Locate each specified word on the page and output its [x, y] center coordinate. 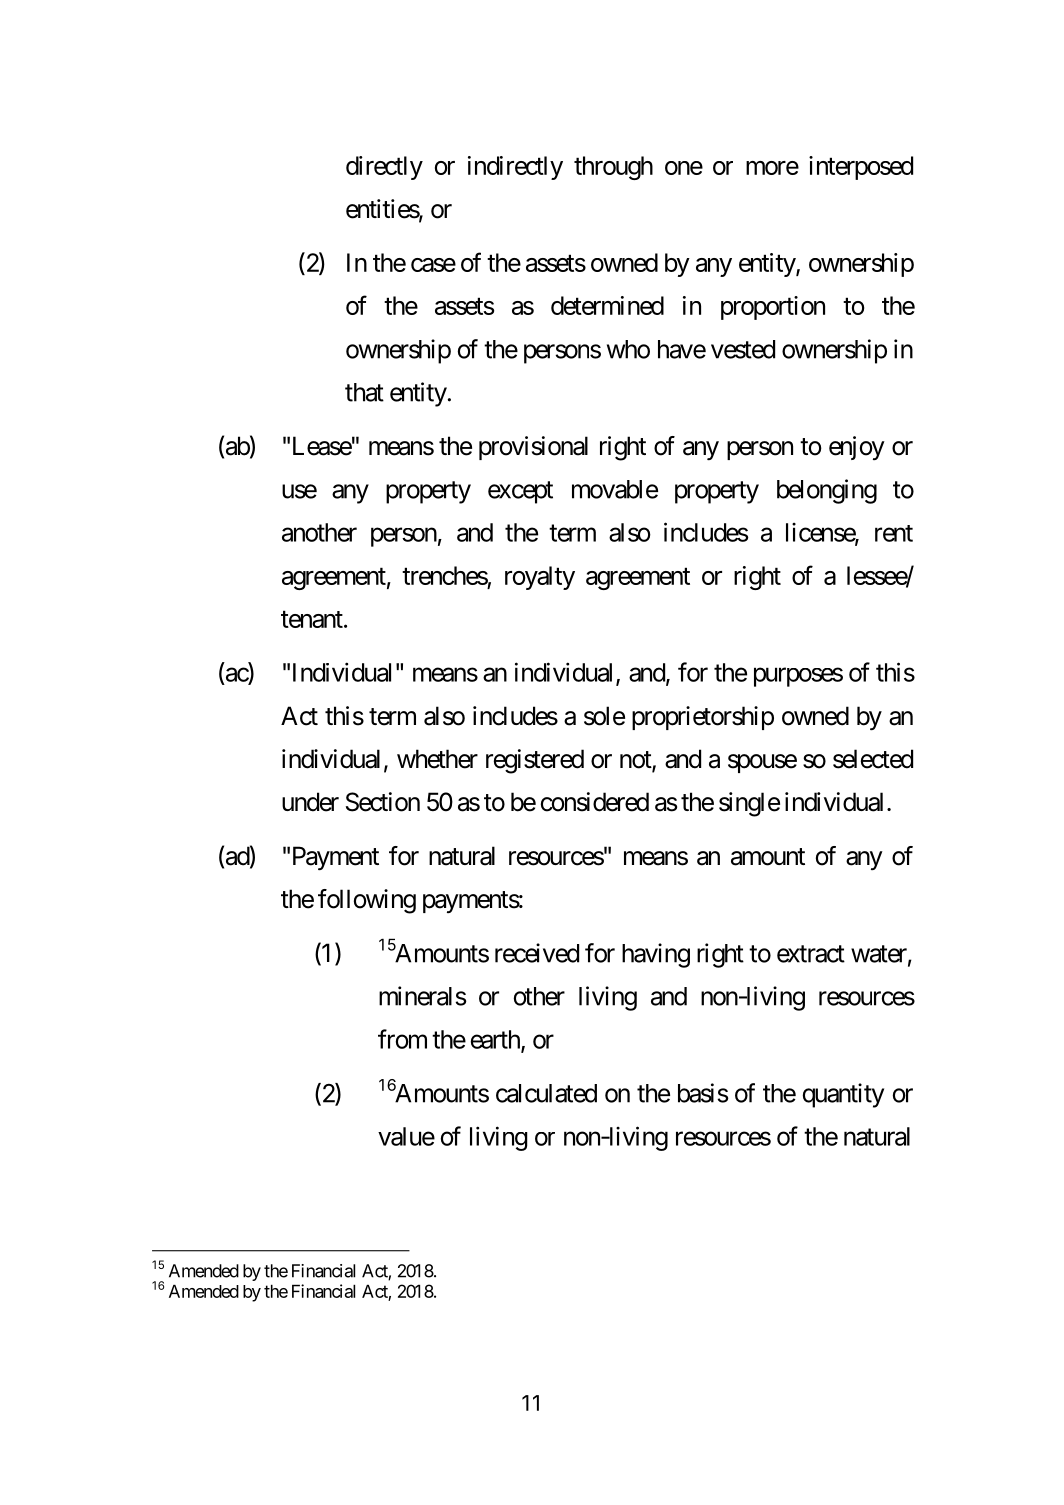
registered [535, 761]
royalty [540, 578]
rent [894, 533]
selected [873, 759]
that [364, 392]
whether [437, 759]
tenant [312, 619]
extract [811, 954]
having [656, 955]
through [613, 168]
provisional [533, 448]
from [402, 1039]
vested [743, 349]
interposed [861, 168]
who [628, 349]
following [367, 901]
